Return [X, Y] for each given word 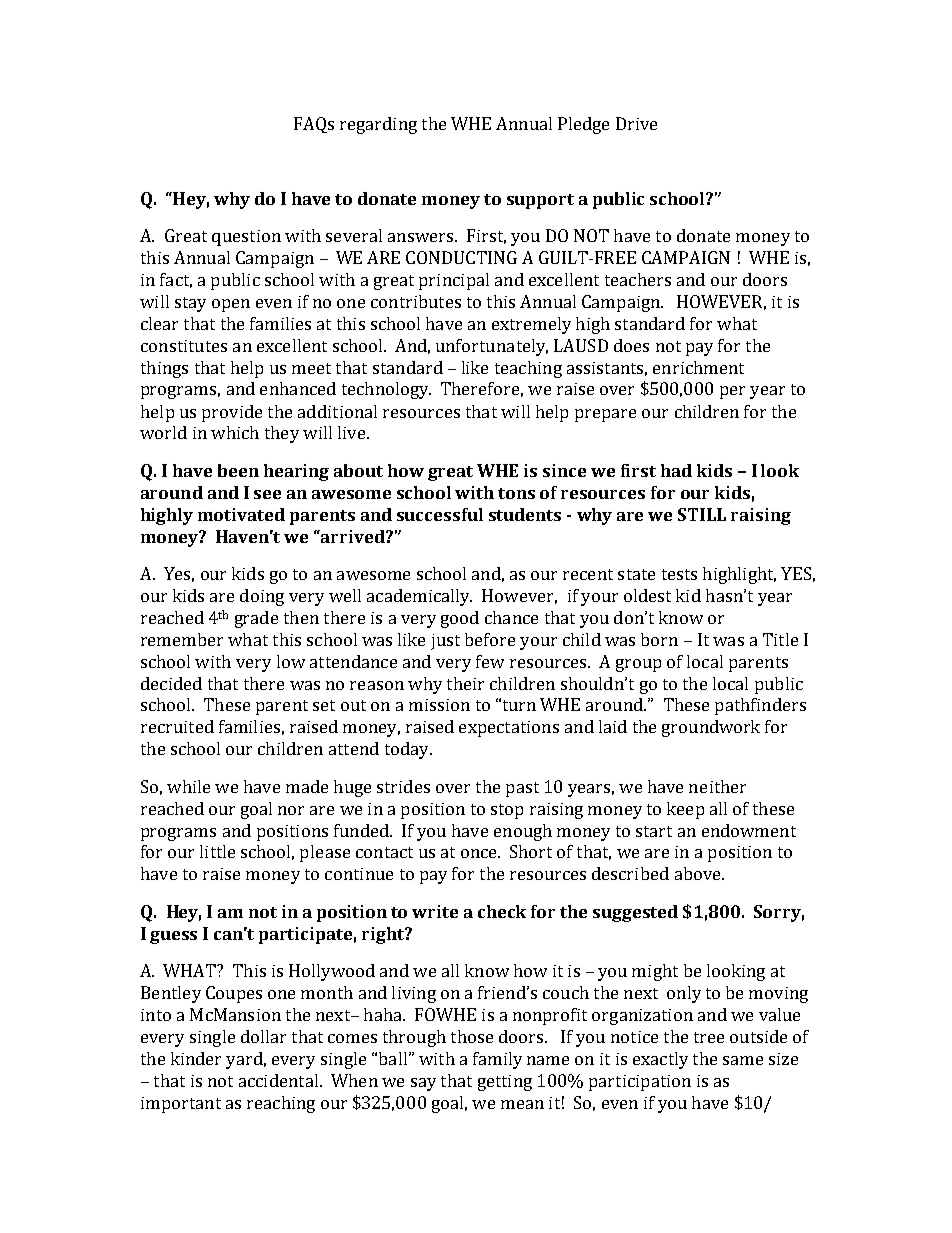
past [522, 789]
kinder [196, 1058]
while [188, 786]
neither [717, 786]
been [238, 470]
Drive [636, 123]
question [246, 238]
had [676, 470]
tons [516, 493]
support [540, 201]
